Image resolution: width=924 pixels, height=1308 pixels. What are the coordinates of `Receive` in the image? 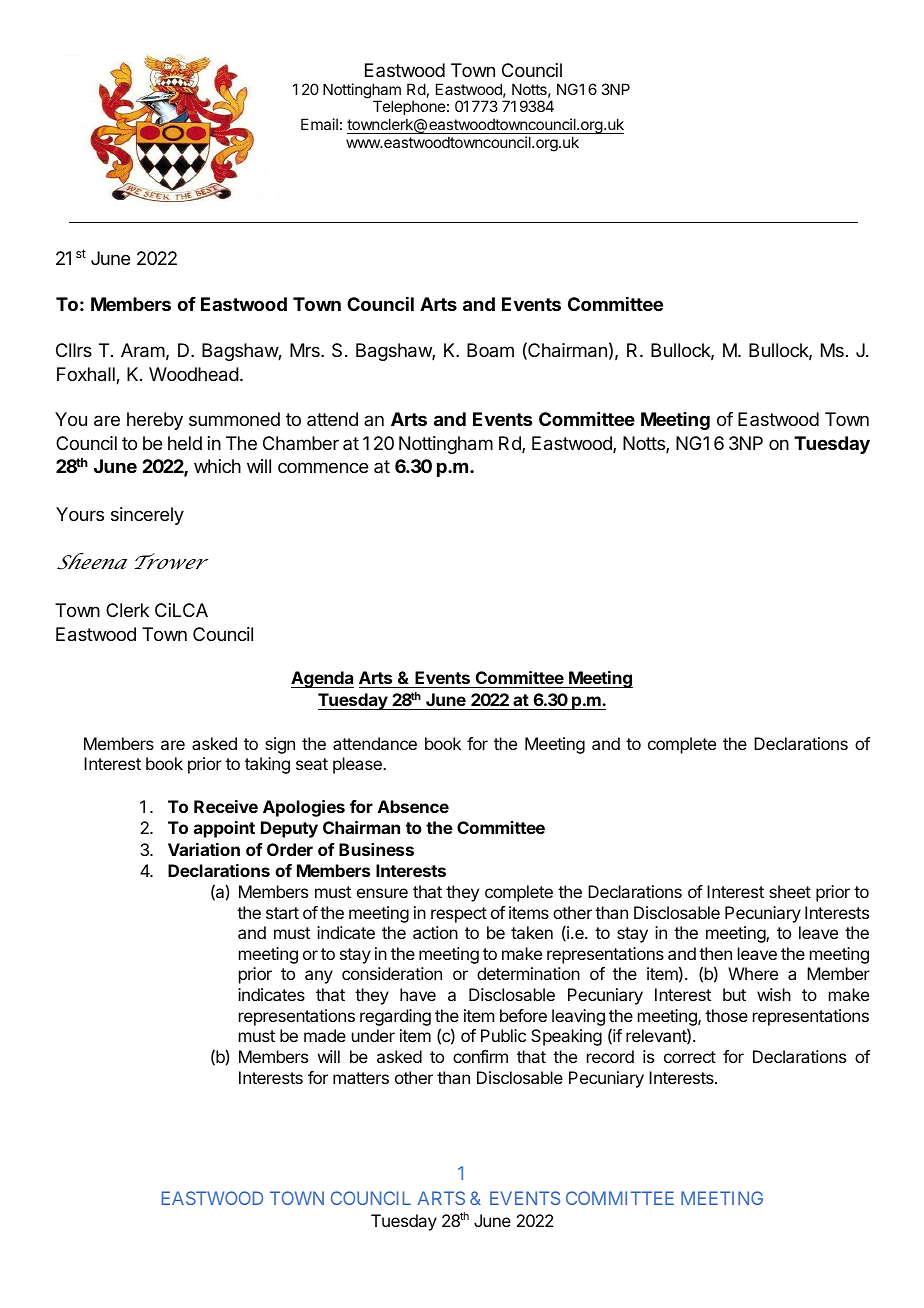 It's located at (226, 806).
